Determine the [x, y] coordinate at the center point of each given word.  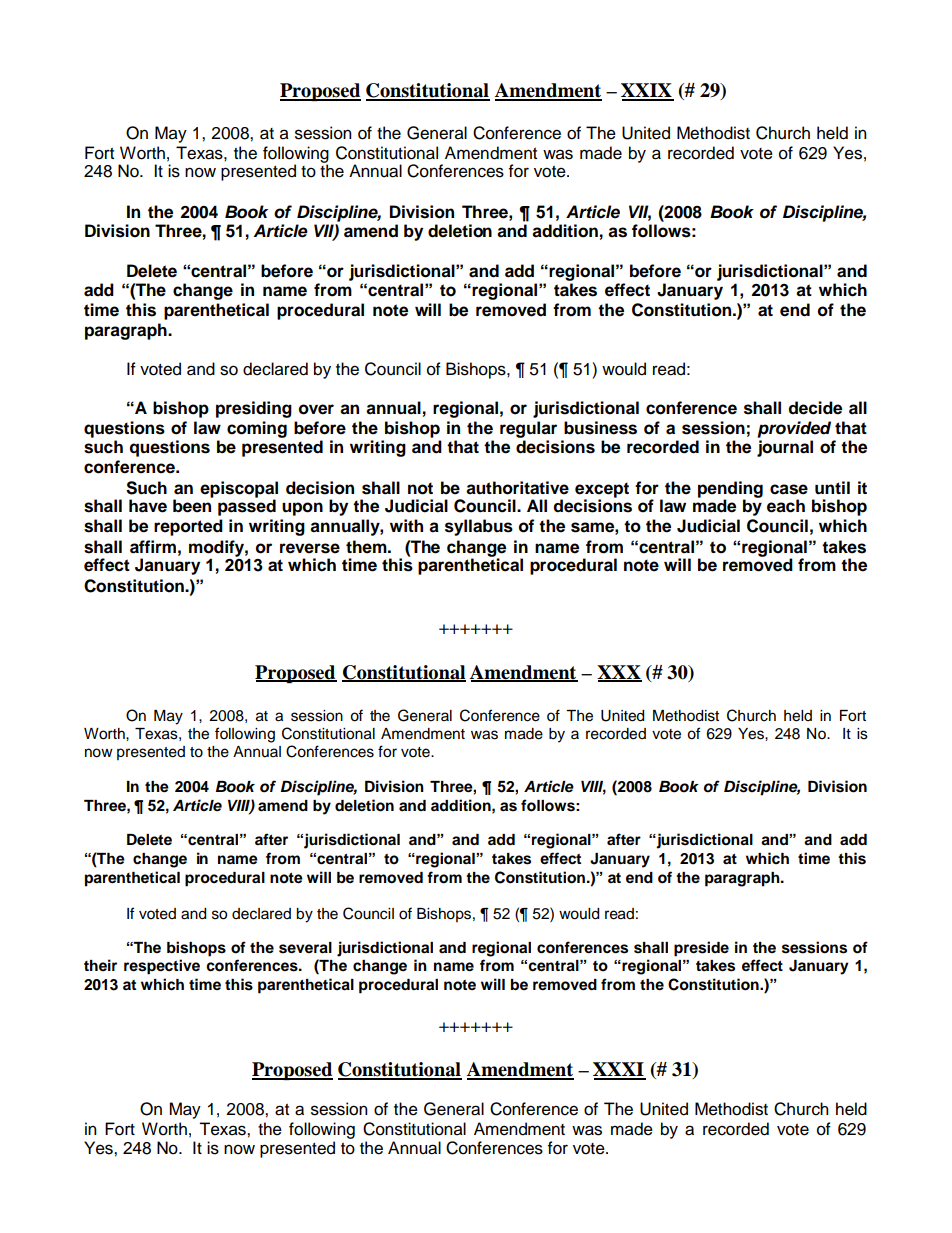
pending [730, 490]
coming [257, 429]
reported [188, 527]
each [786, 506]
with [406, 525]
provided [794, 429]
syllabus [479, 527]
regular [528, 431]
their [100, 965]
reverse [310, 548]
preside [701, 949]
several [305, 948]
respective [162, 967]
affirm [153, 547]
